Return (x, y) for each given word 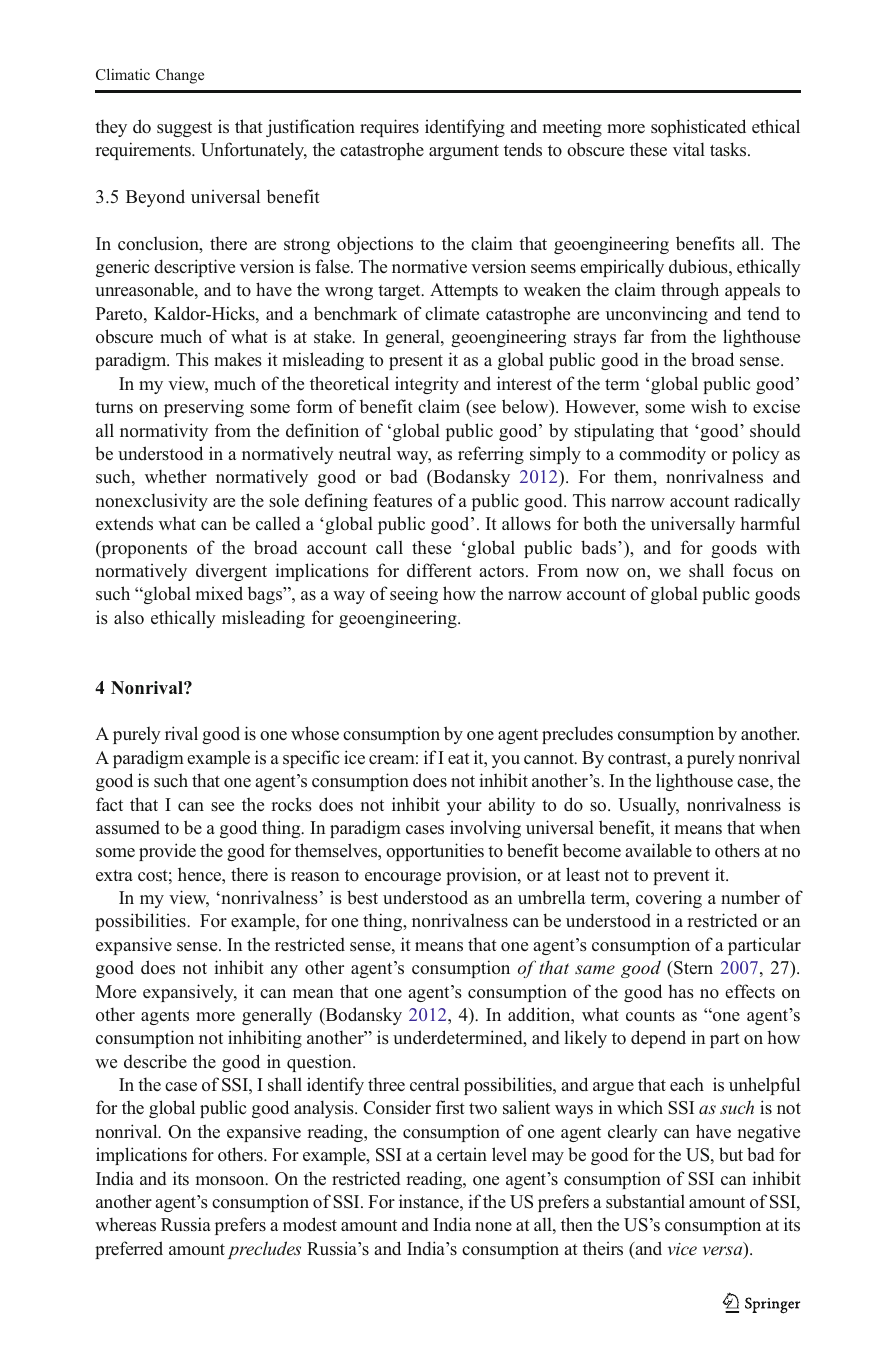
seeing (414, 595)
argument (464, 152)
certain (462, 1154)
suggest (184, 129)
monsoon (231, 1181)
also (129, 617)
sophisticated (698, 128)
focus (753, 570)
